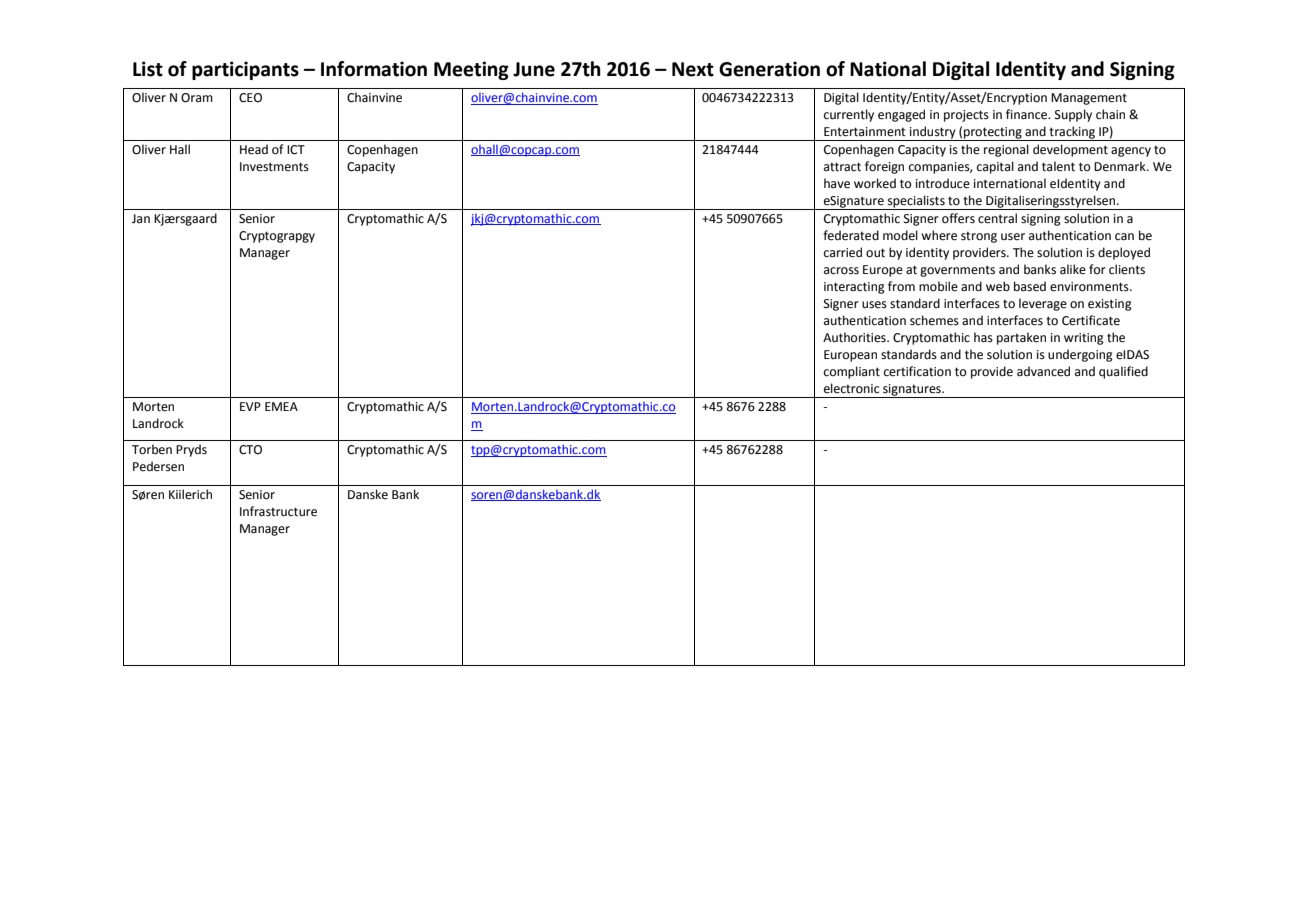  Describe the element at coordinates (851, 235) in the screenshot. I see `federated` at that location.
